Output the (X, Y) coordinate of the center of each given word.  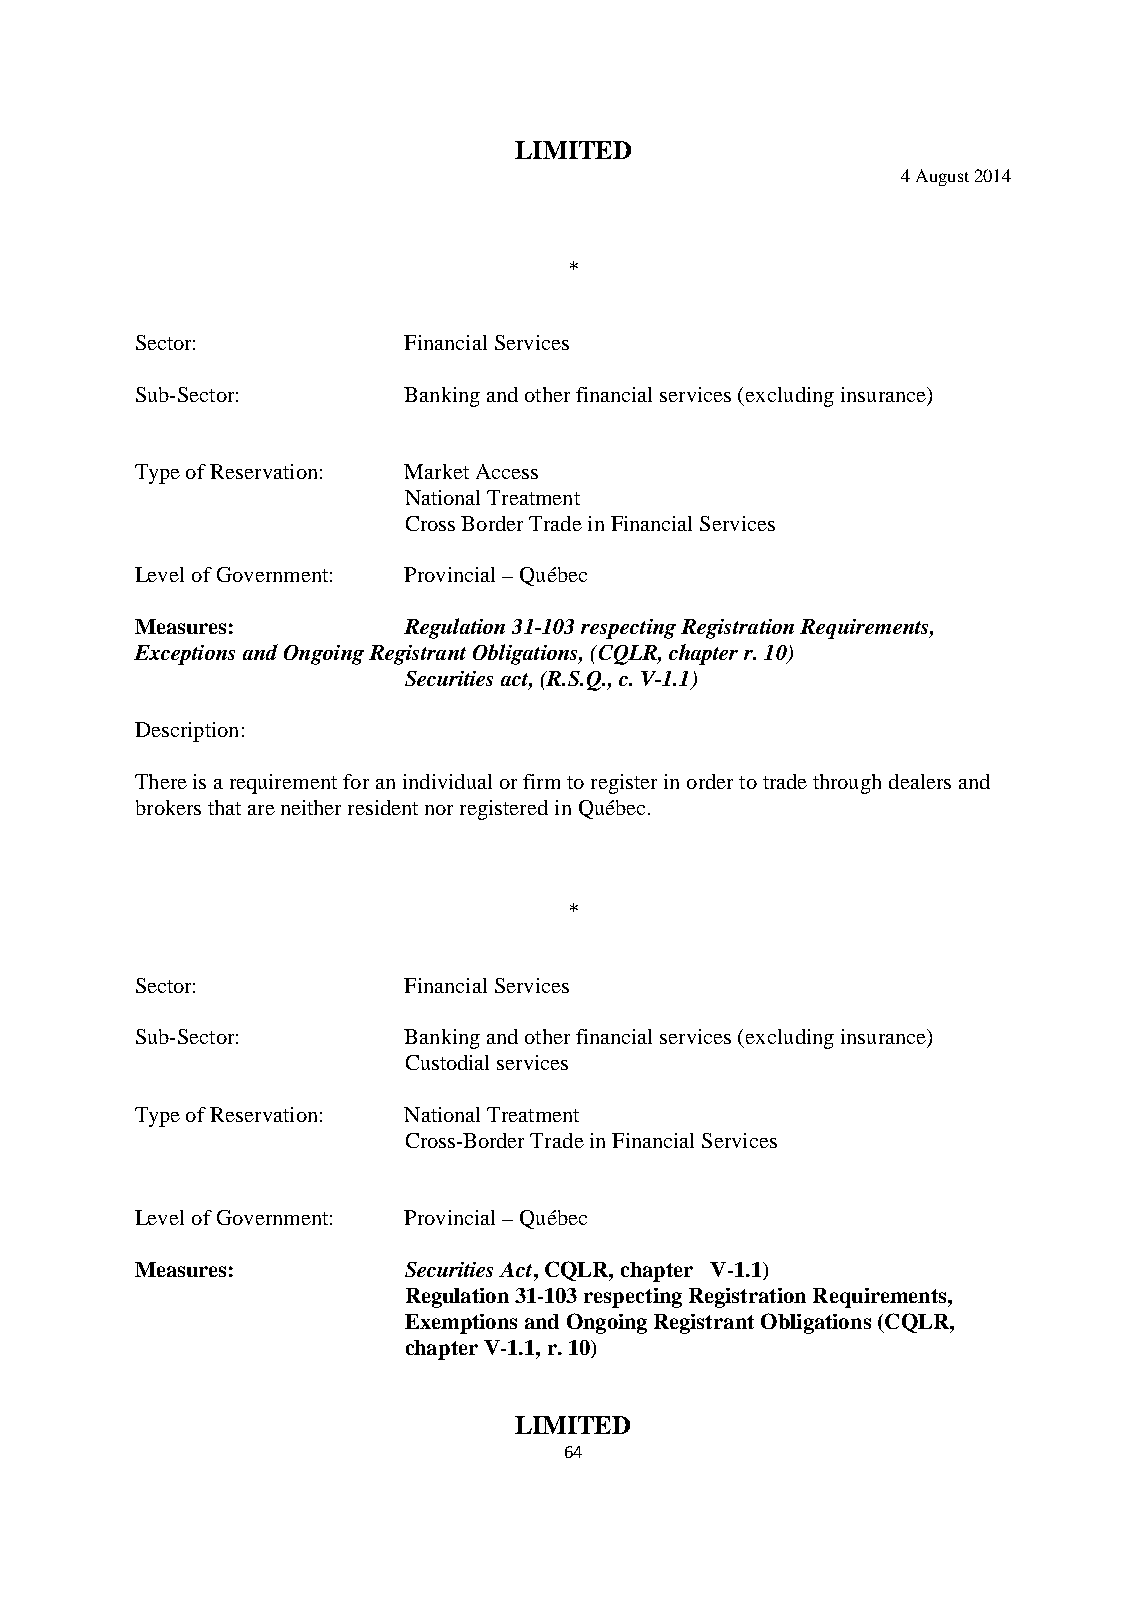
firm (541, 781)
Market (436, 471)
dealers (920, 781)
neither (311, 807)
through (847, 784)
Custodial (447, 1062)
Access (507, 471)
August (942, 177)
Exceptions (184, 655)
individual (447, 781)
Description (186, 732)
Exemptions (461, 1324)
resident (383, 807)
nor (439, 810)
